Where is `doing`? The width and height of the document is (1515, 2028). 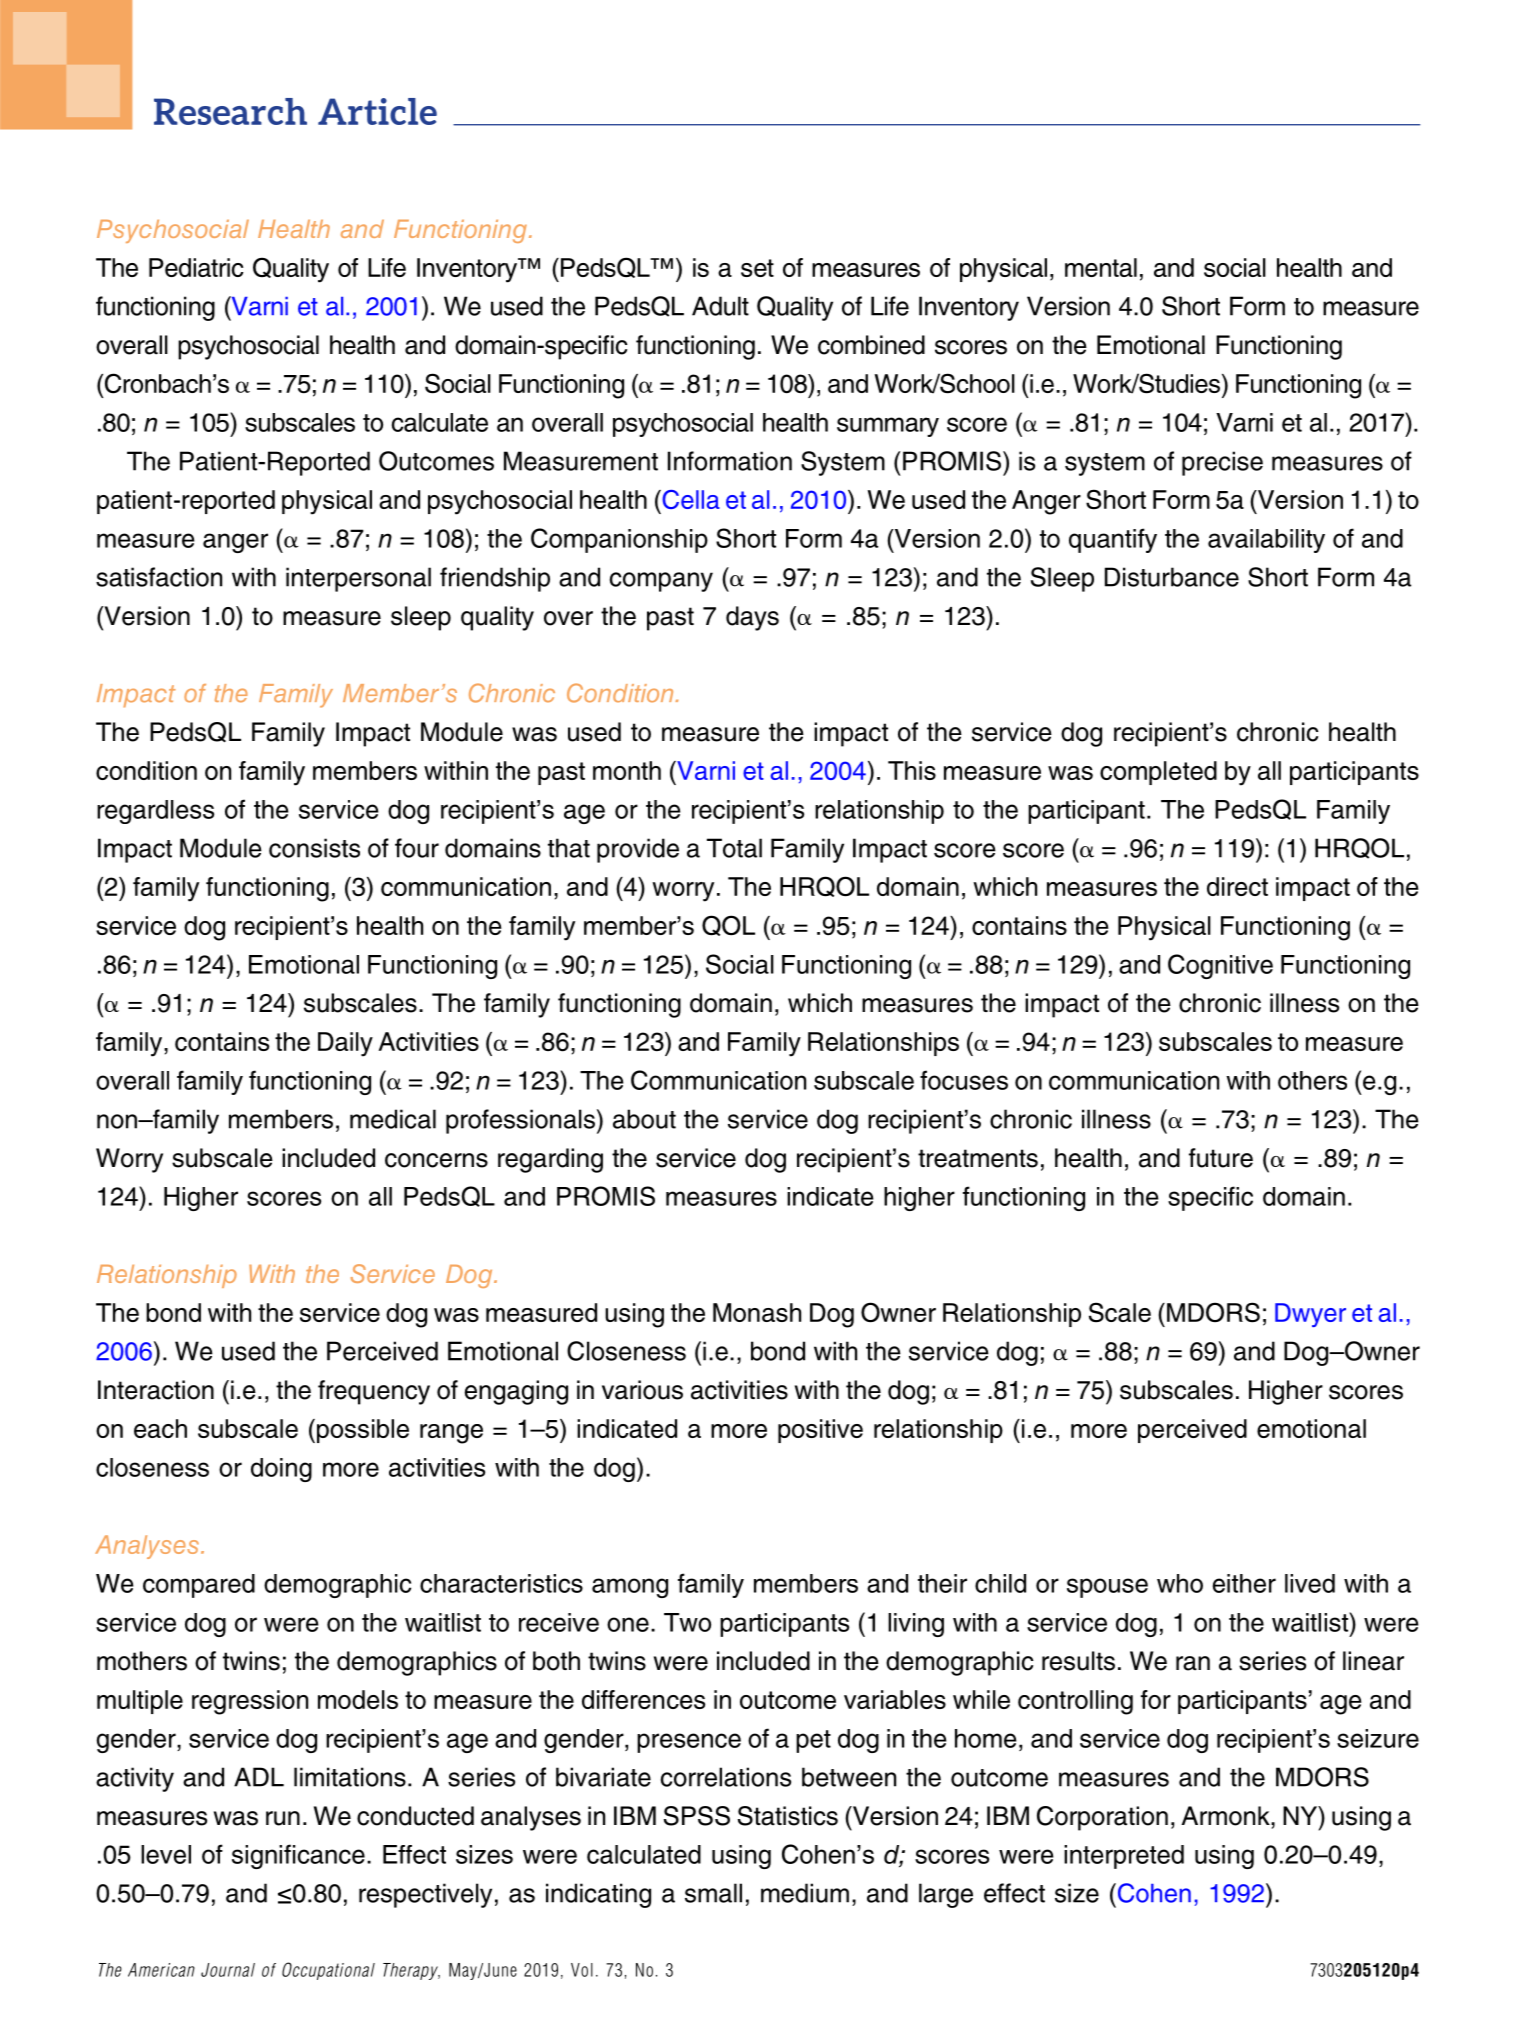
doing is located at coordinates (281, 1470).
